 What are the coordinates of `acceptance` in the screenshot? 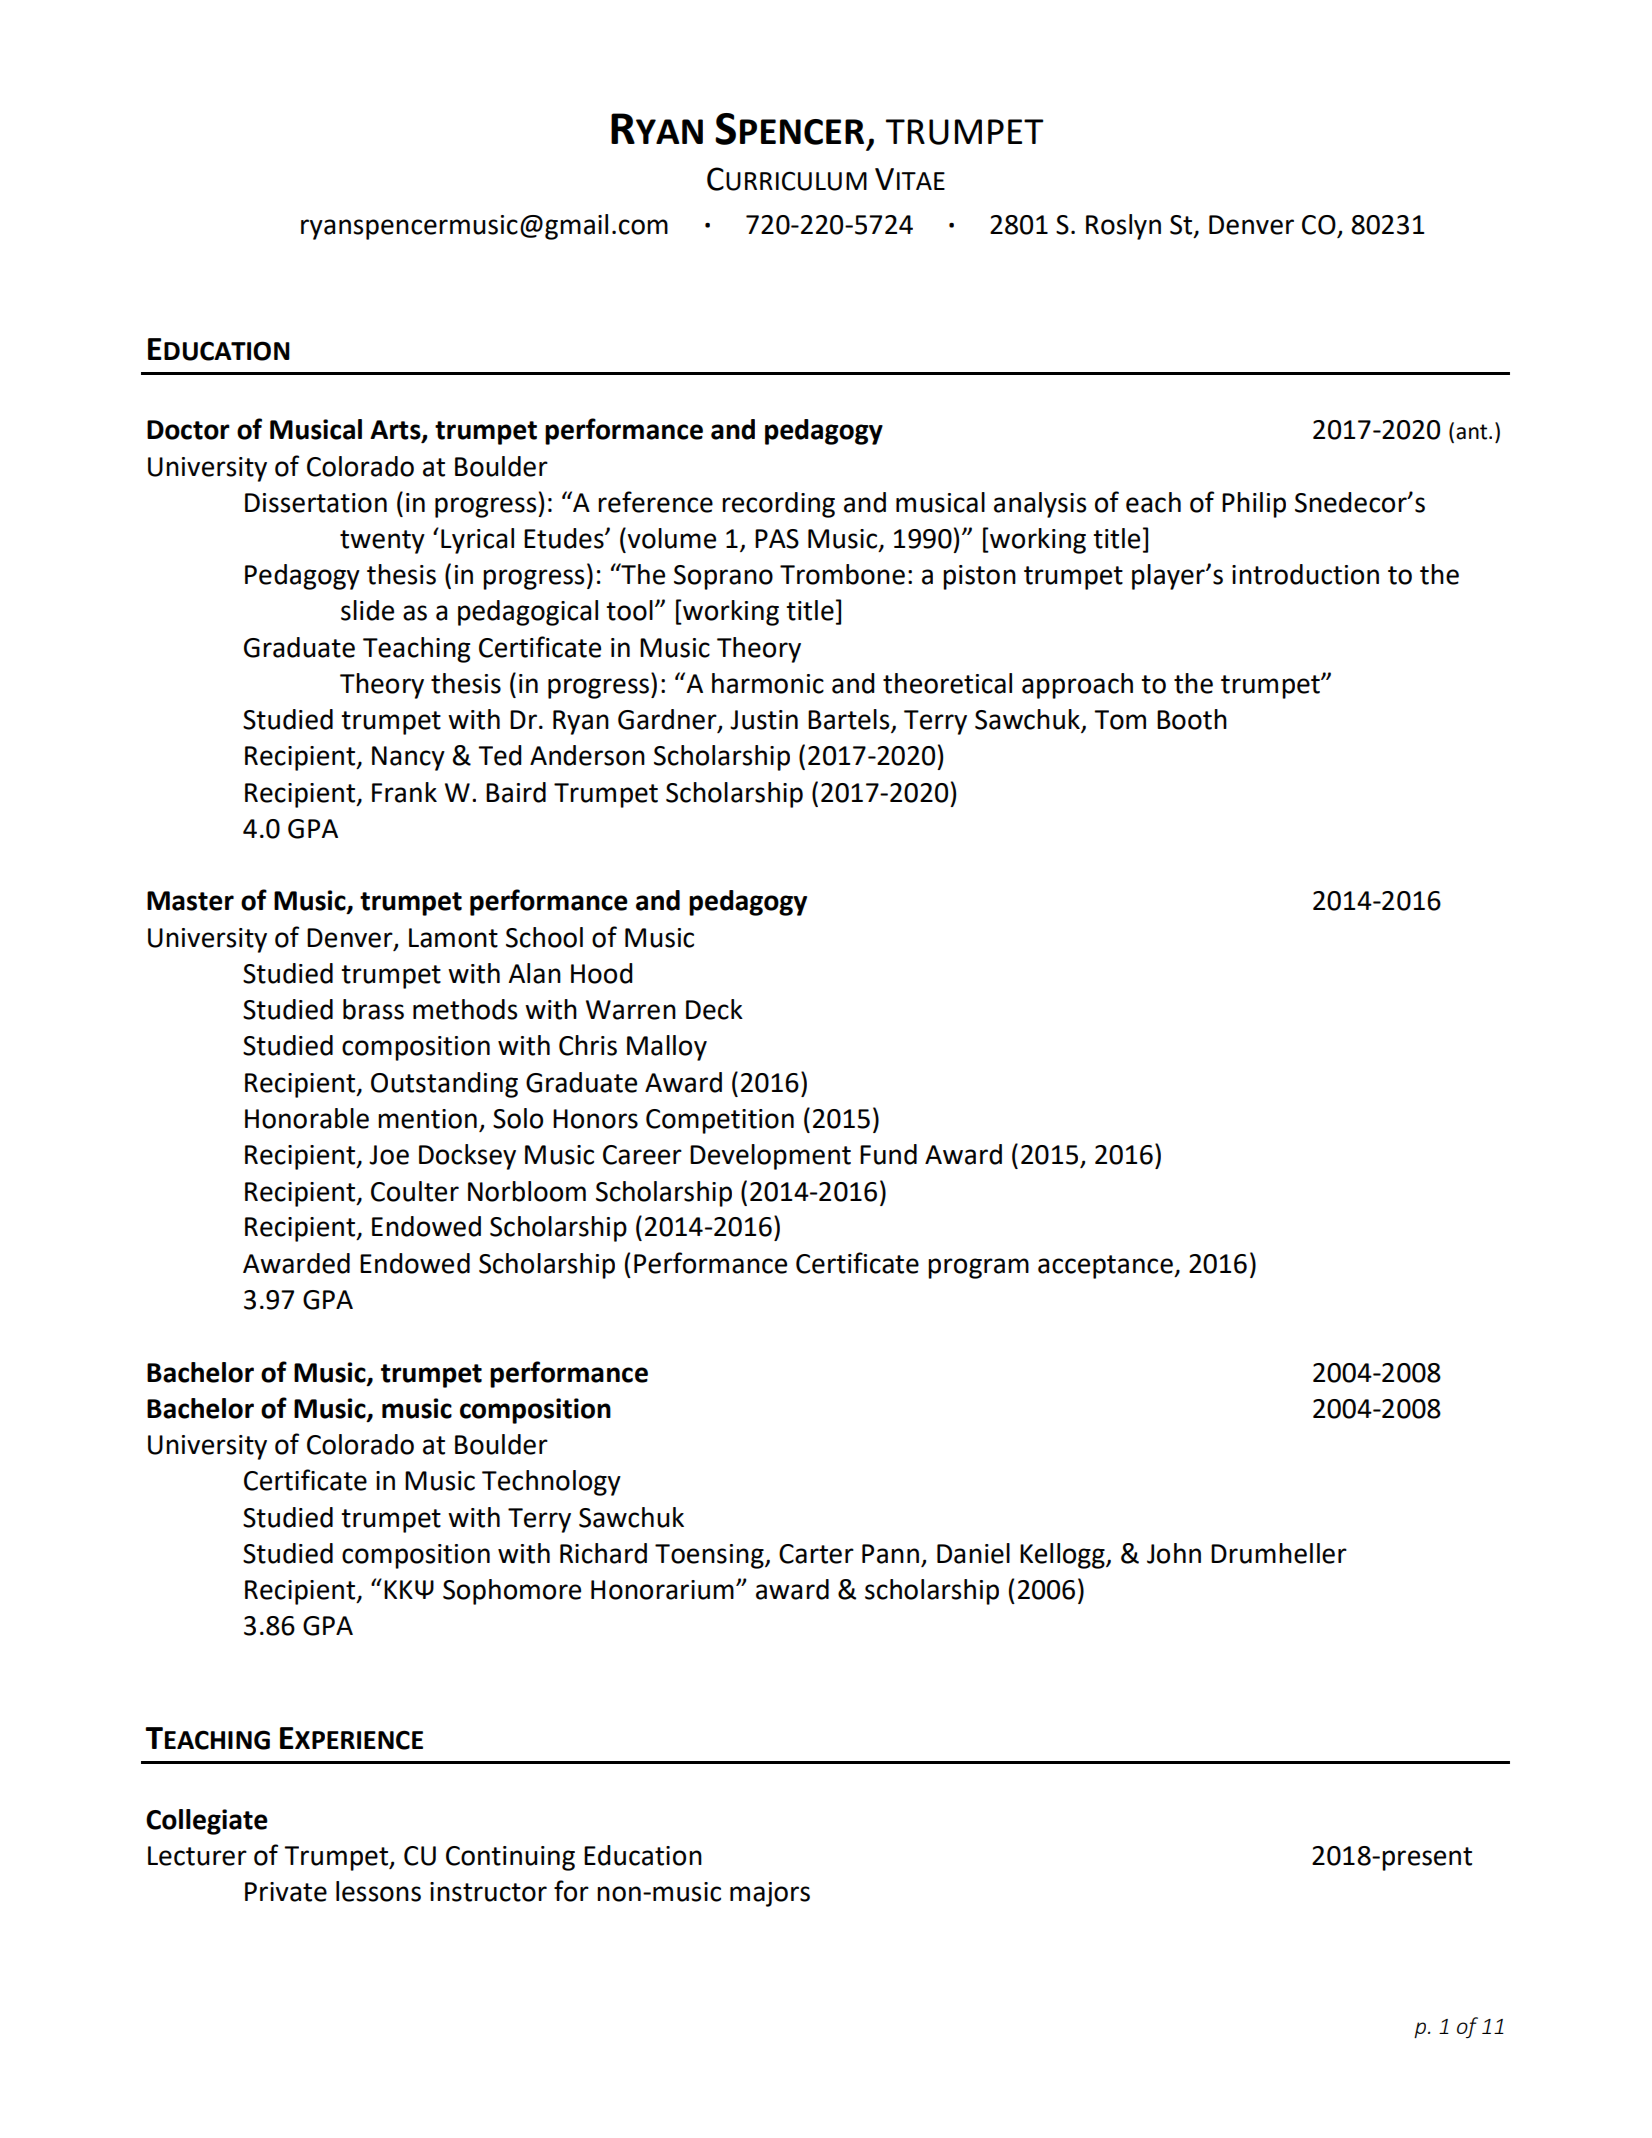 It's located at (1106, 1267).
